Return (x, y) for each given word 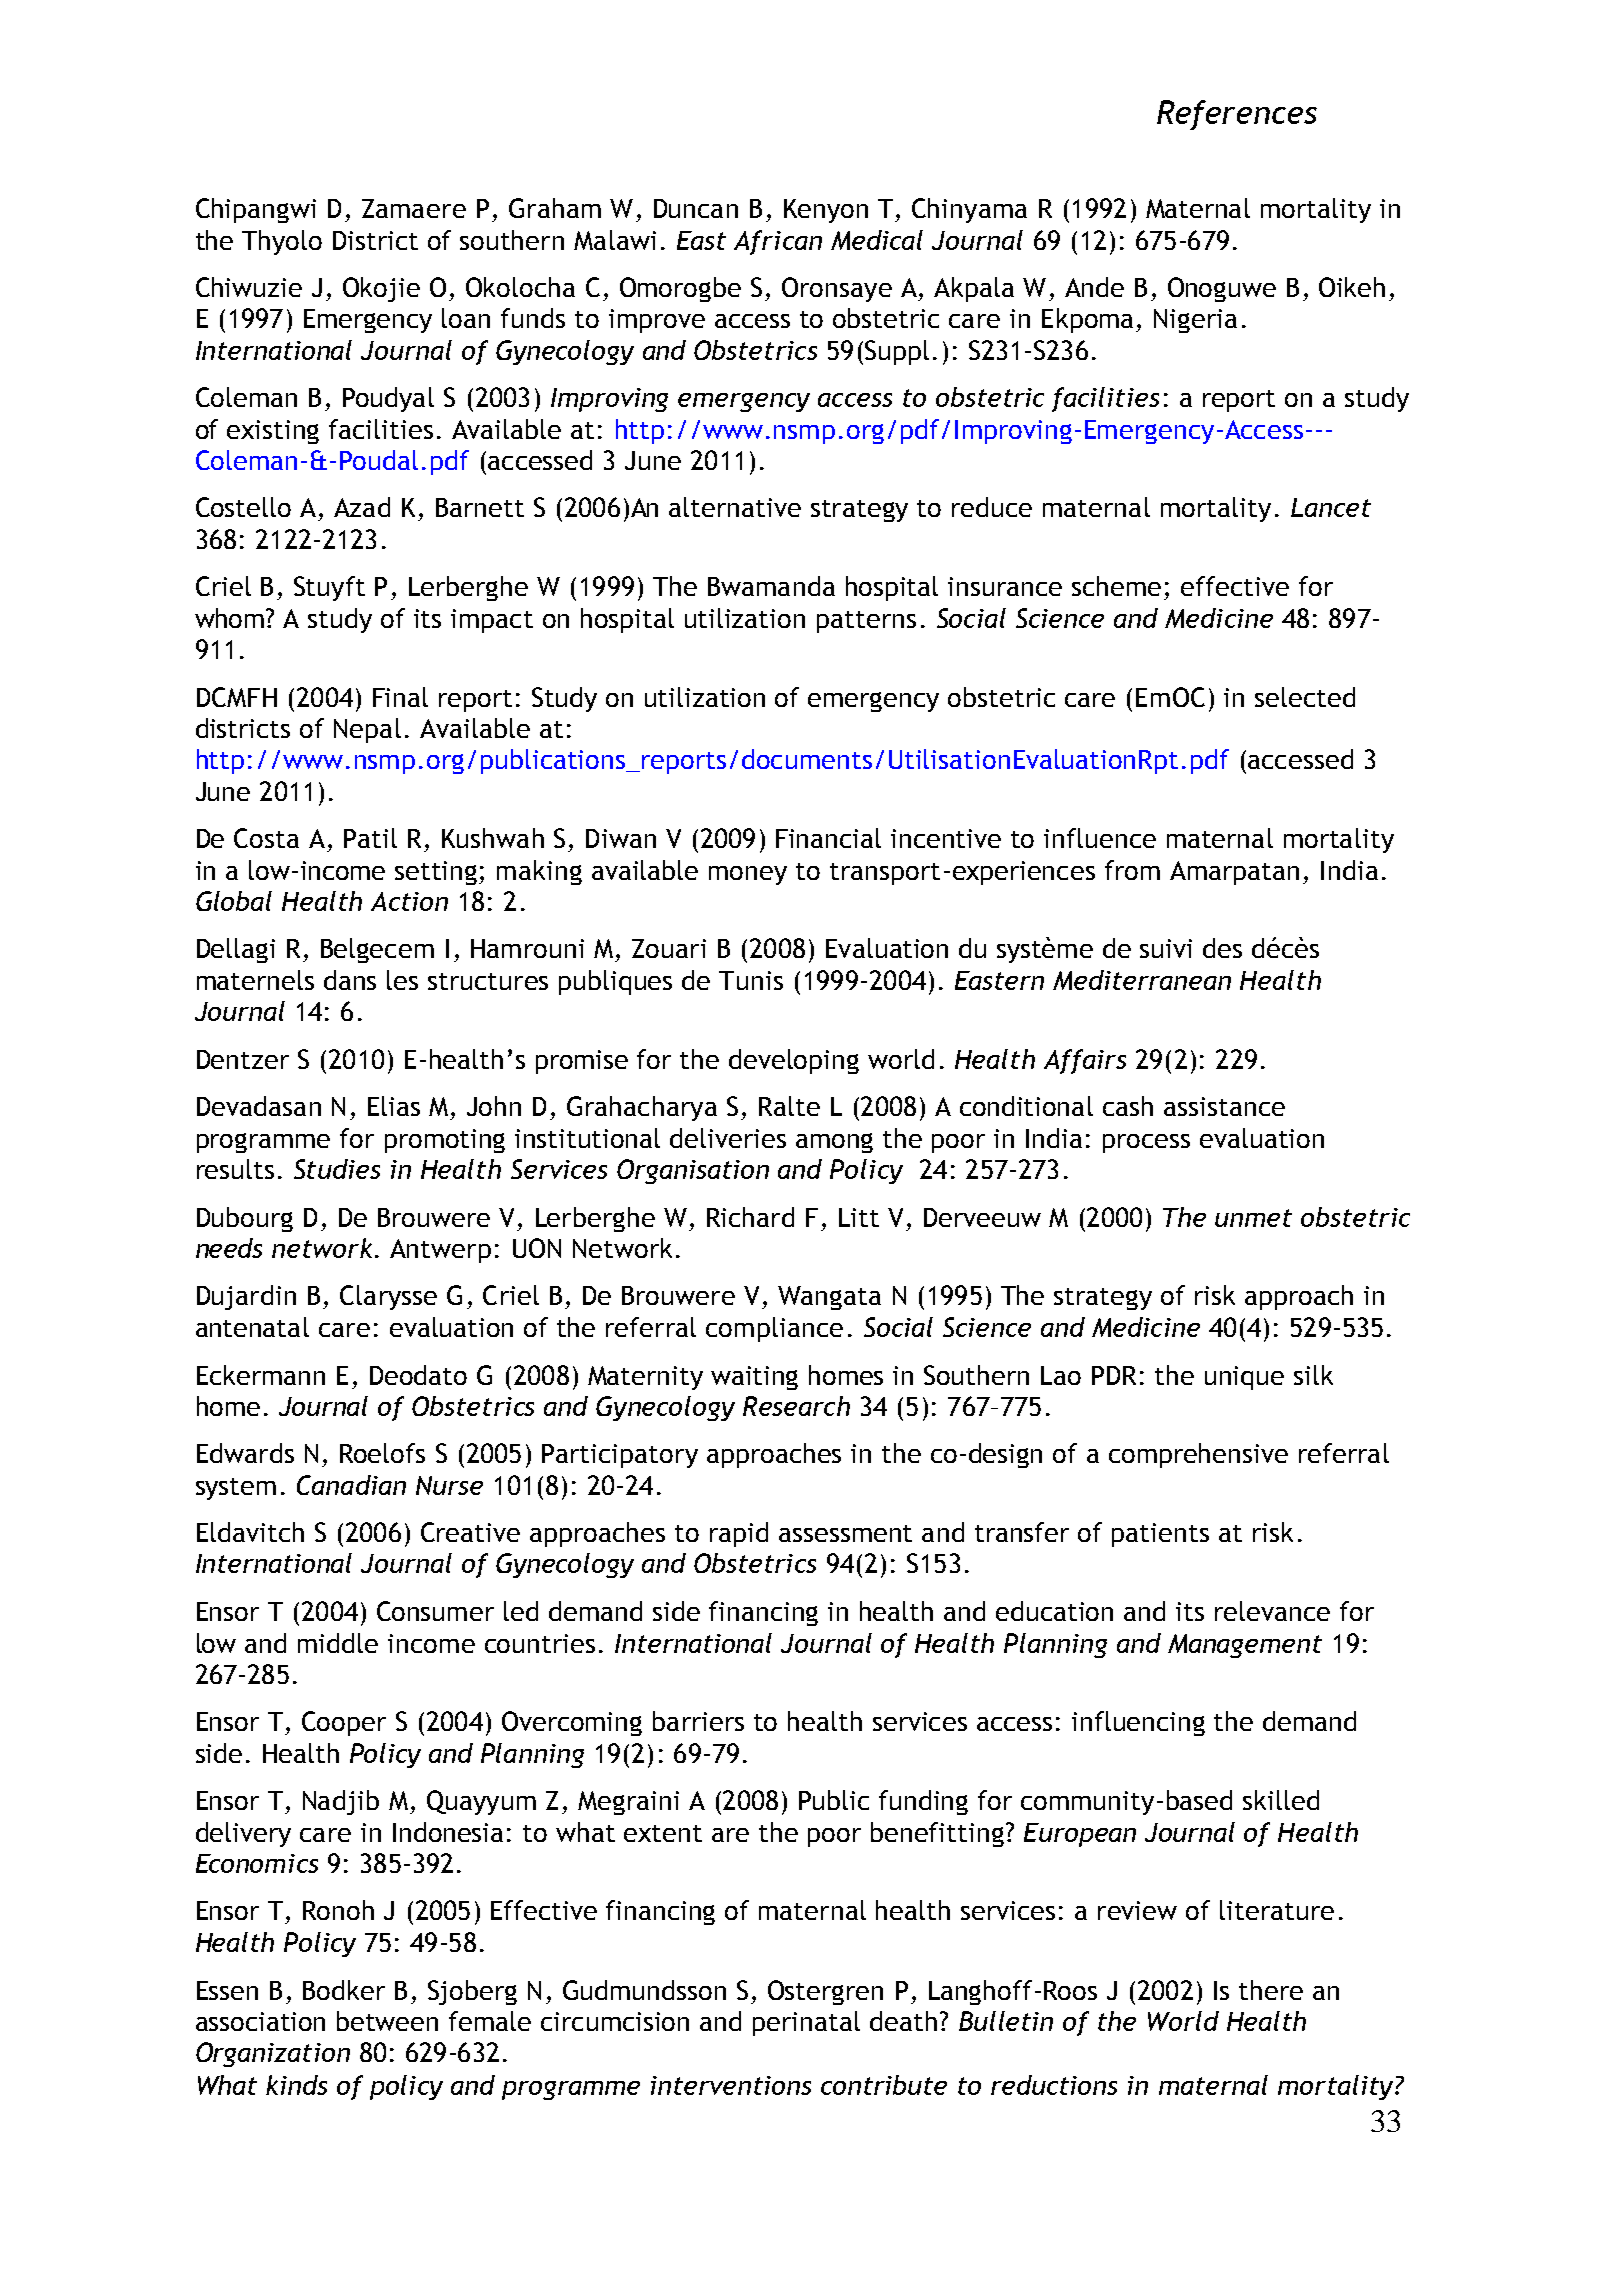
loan (466, 318)
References (1237, 115)
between (387, 2021)
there (1271, 1990)
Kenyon (826, 211)
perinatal (806, 2023)
